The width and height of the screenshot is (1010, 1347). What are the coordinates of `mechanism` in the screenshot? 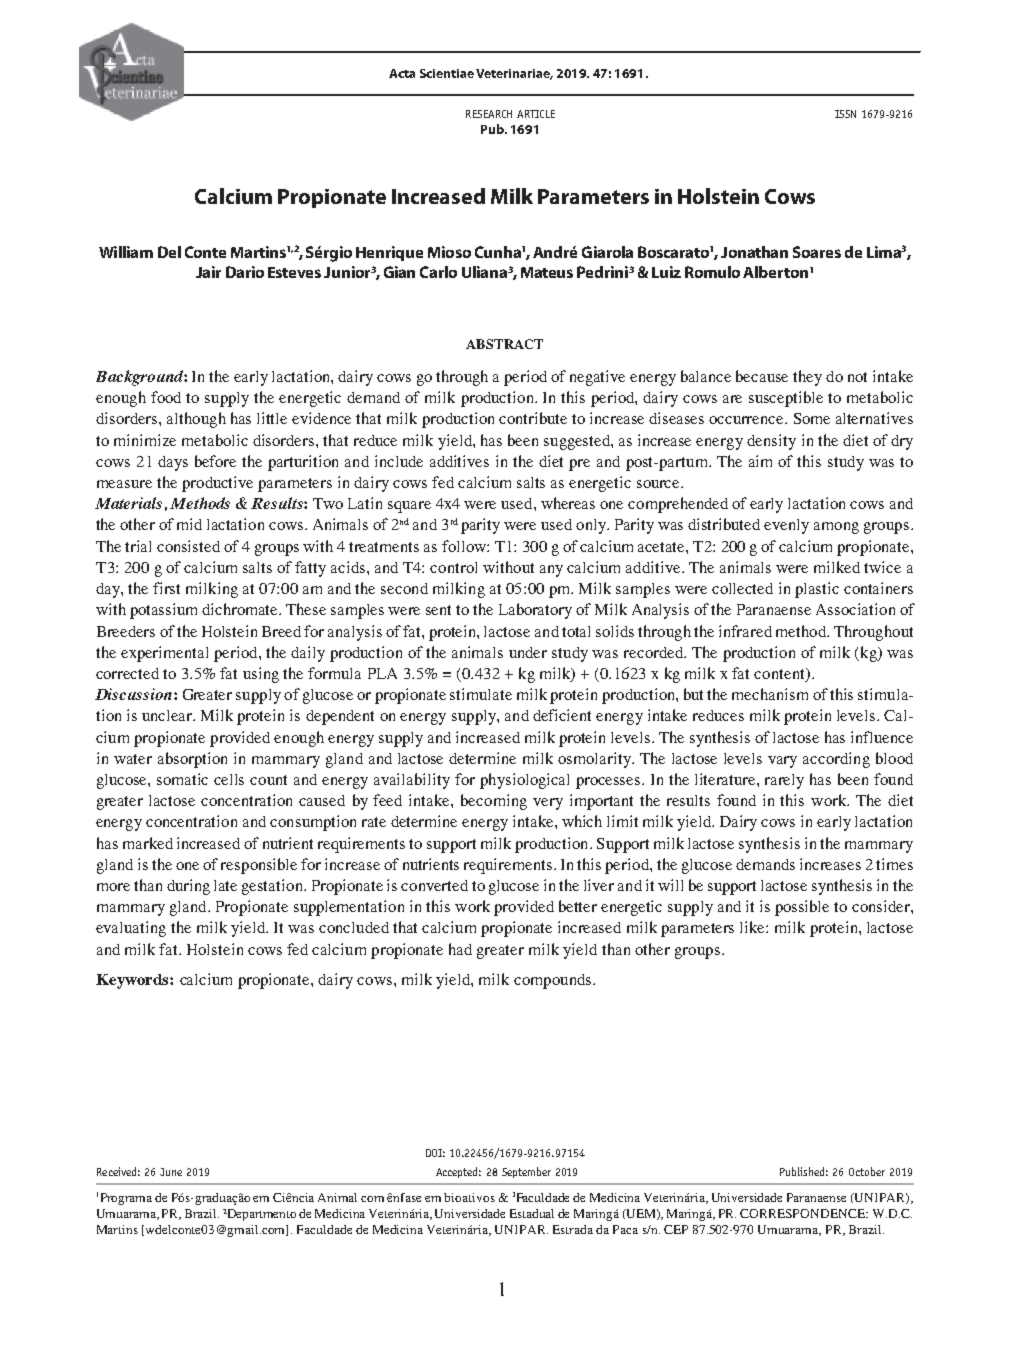 It's located at (770, 694).
